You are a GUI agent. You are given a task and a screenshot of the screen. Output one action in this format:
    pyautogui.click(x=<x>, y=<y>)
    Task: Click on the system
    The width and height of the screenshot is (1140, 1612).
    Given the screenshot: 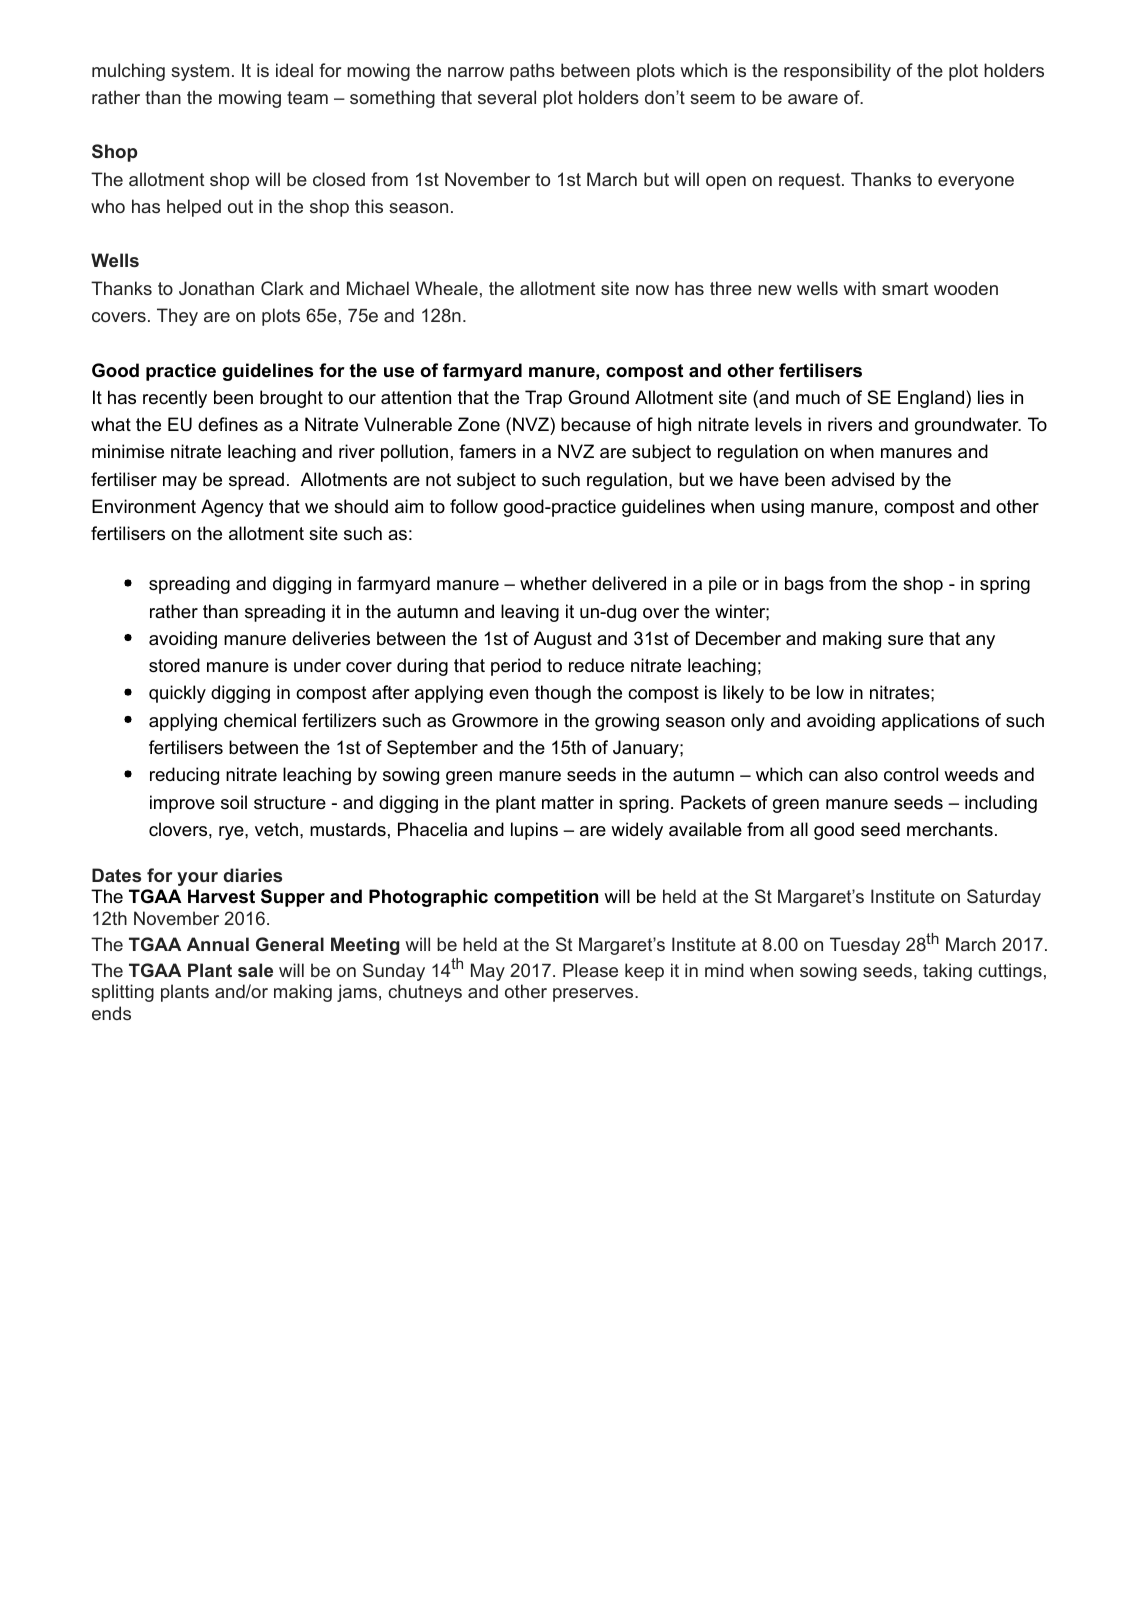 What is the action you would take?
    pyautogui.click(x=200, y=72)
